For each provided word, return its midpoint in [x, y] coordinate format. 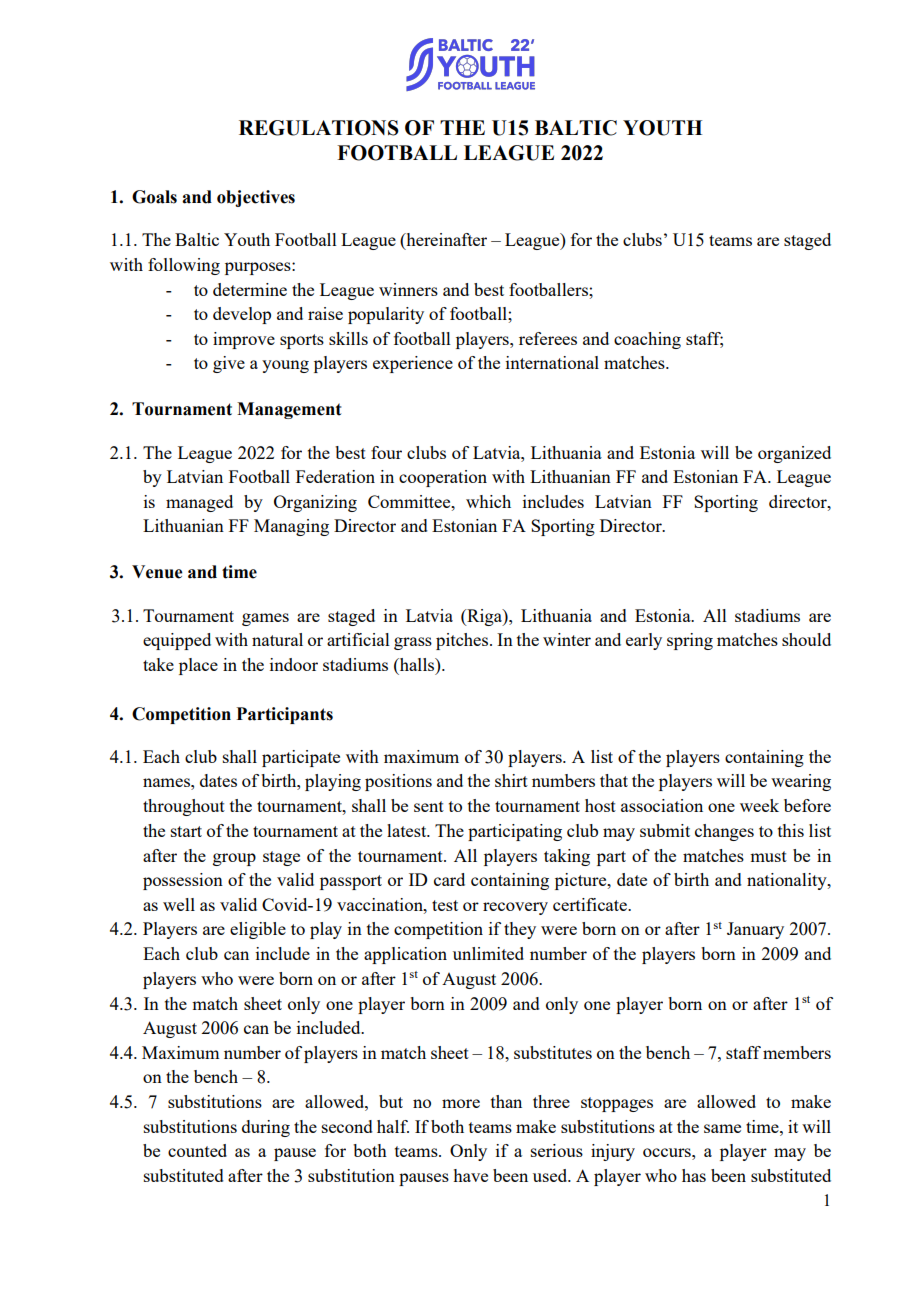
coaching [647, 340]
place [198, 666]
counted [197, 1150]
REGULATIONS [319, 128]
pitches [463, 641]
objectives [256, 198]
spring [690, 641]
